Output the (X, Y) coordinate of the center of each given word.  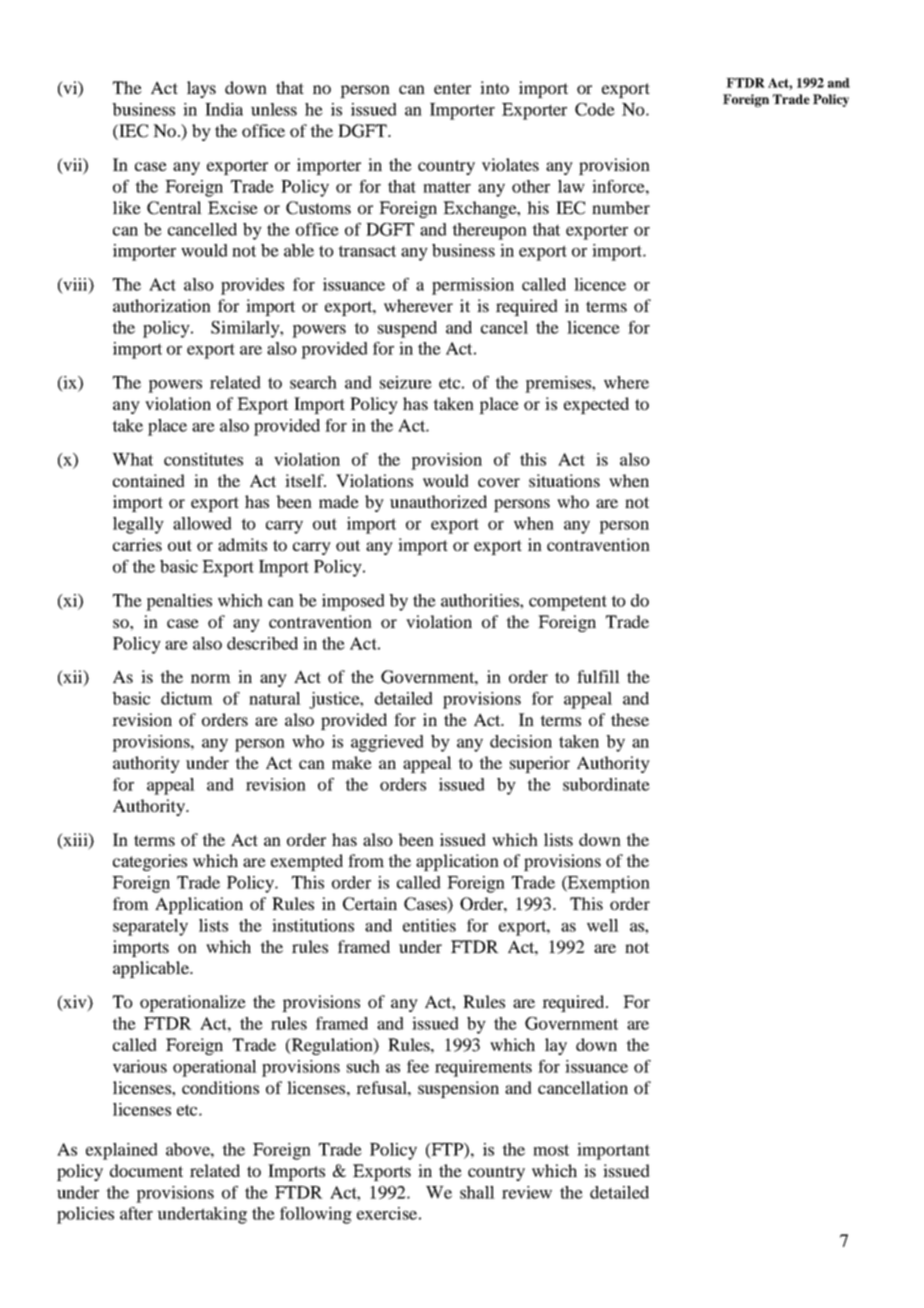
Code (595, 109)
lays (201, 89)
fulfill (598, 676)
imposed (353, 602)
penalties (179, 602)
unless (274, 109)
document (146, 1170)
